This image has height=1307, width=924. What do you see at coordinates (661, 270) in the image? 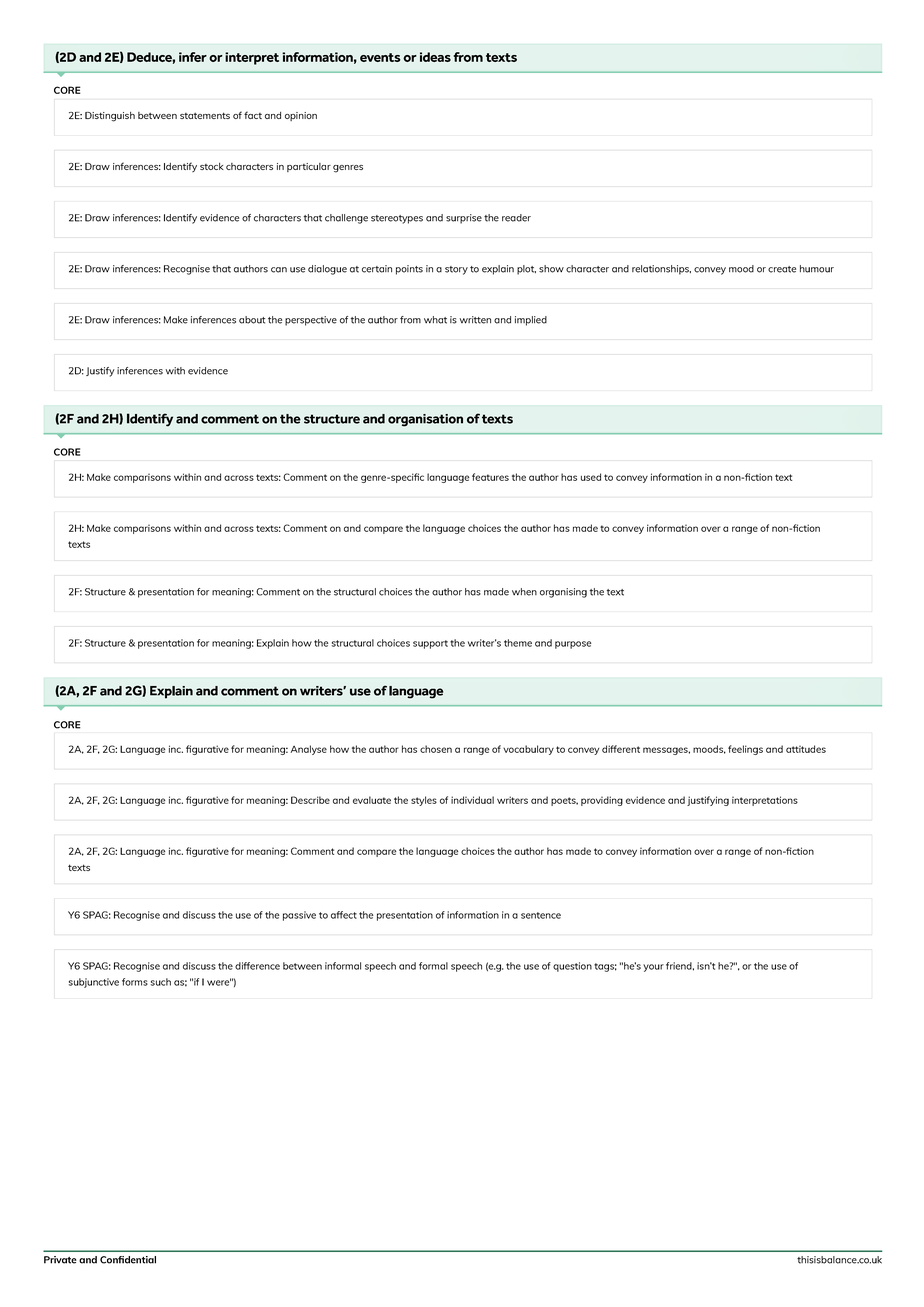
I see `relationships` at bounding box center [661, 270].
